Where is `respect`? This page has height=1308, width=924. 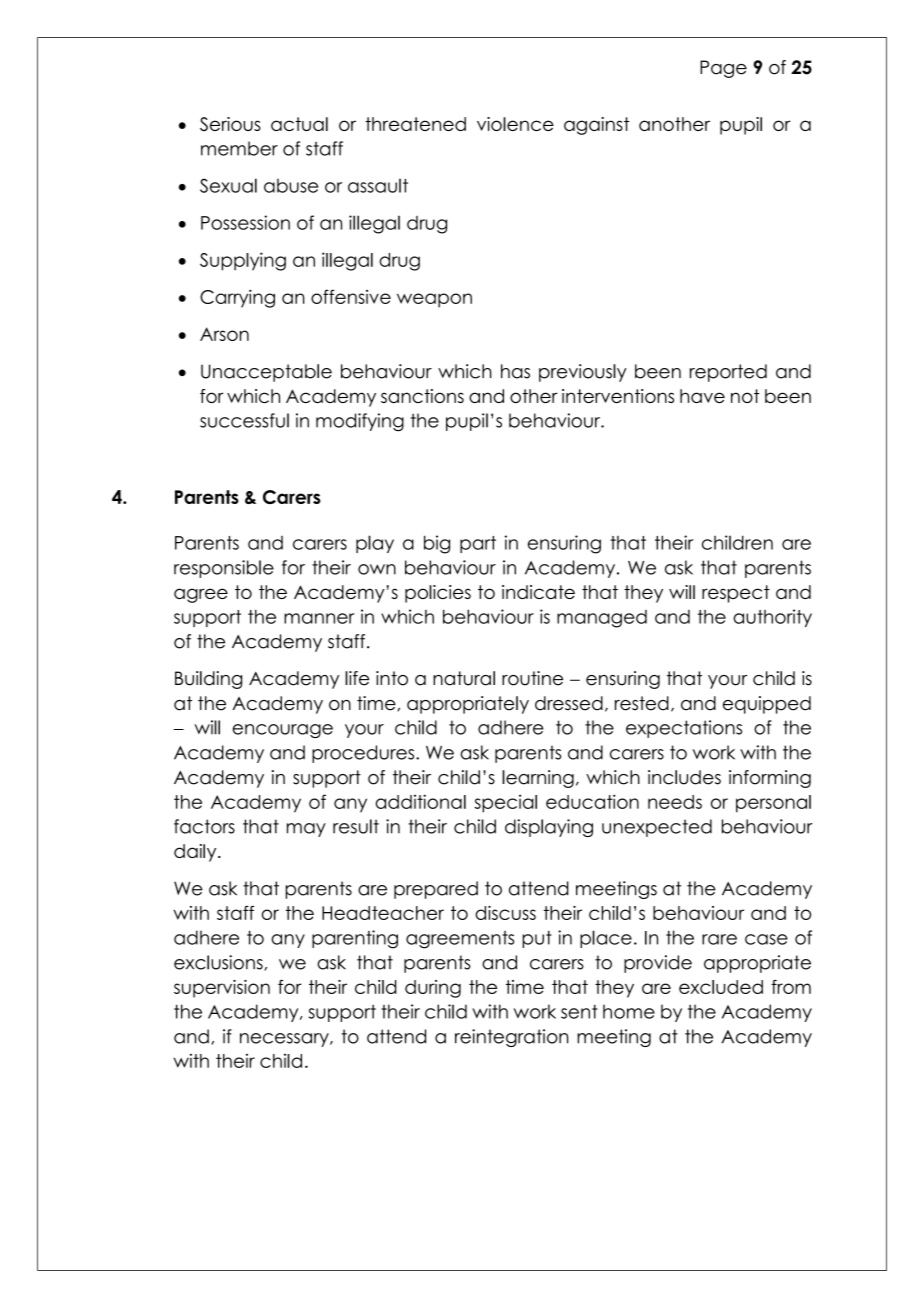
respect is located at coordinates (736, 594).
